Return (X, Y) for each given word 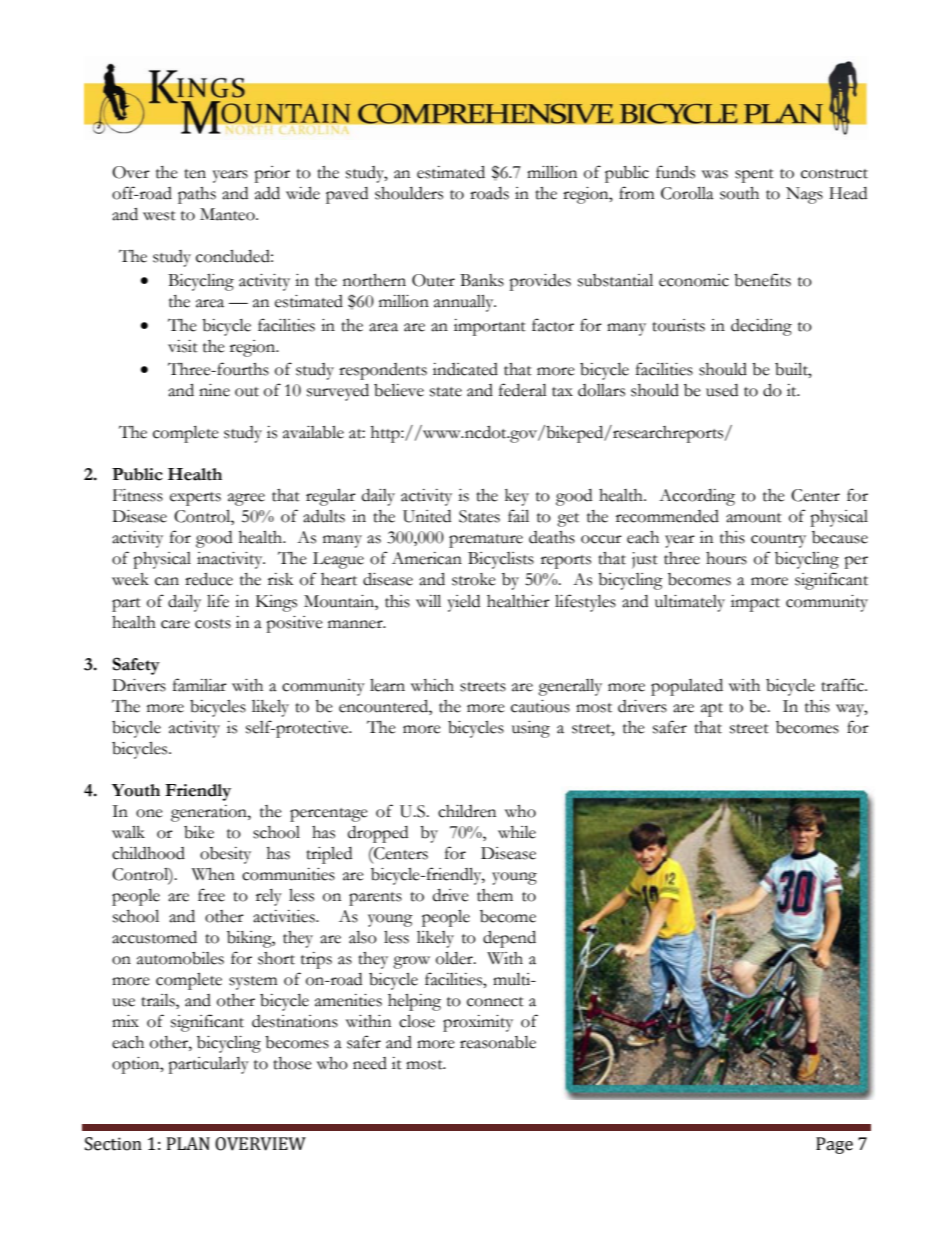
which (432, 685)
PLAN (188, 1143)
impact (755, 603)
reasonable (498, 1042)
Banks (482, 280)
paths (197, 195)
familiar (200, 685)
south (739, 193)
